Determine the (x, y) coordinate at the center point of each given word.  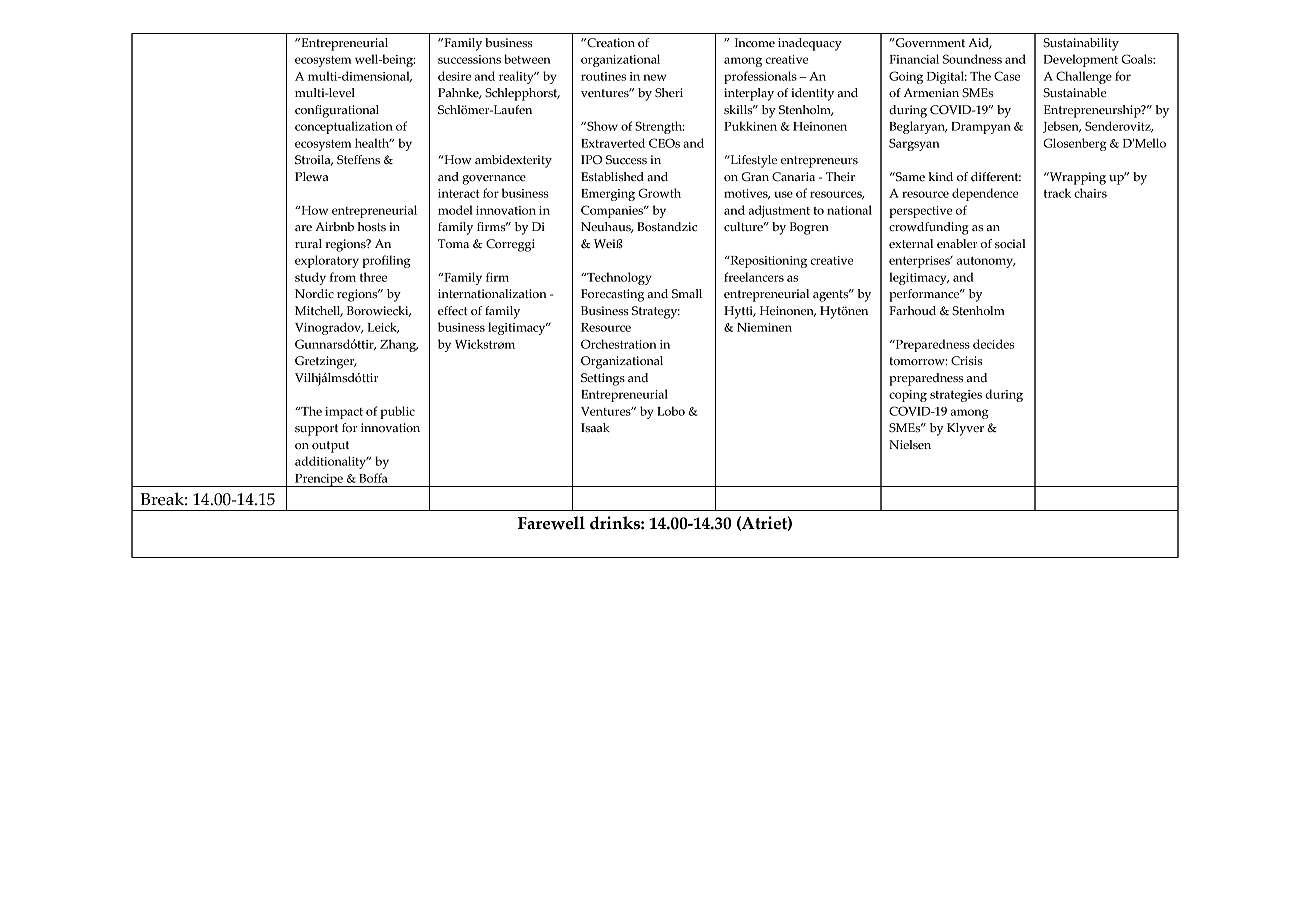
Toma (453, 243)
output (330, 447)
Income (755, 42)
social (1010, 243)
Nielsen (910, 444)
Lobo (671, 411)
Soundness (972, 59)
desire (454, 76)
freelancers (754, 277)
